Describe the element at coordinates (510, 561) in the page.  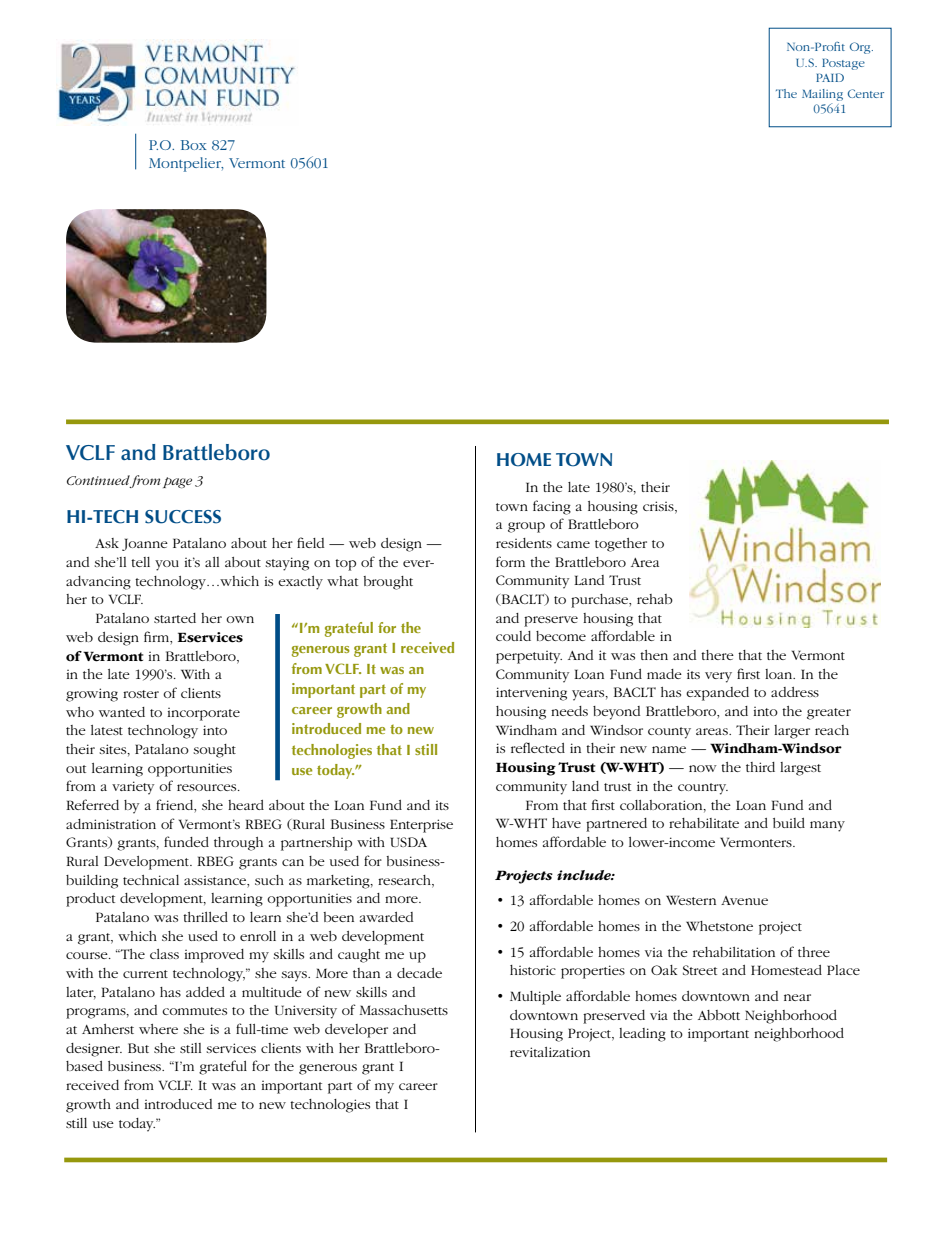
I see `form` at that location.
